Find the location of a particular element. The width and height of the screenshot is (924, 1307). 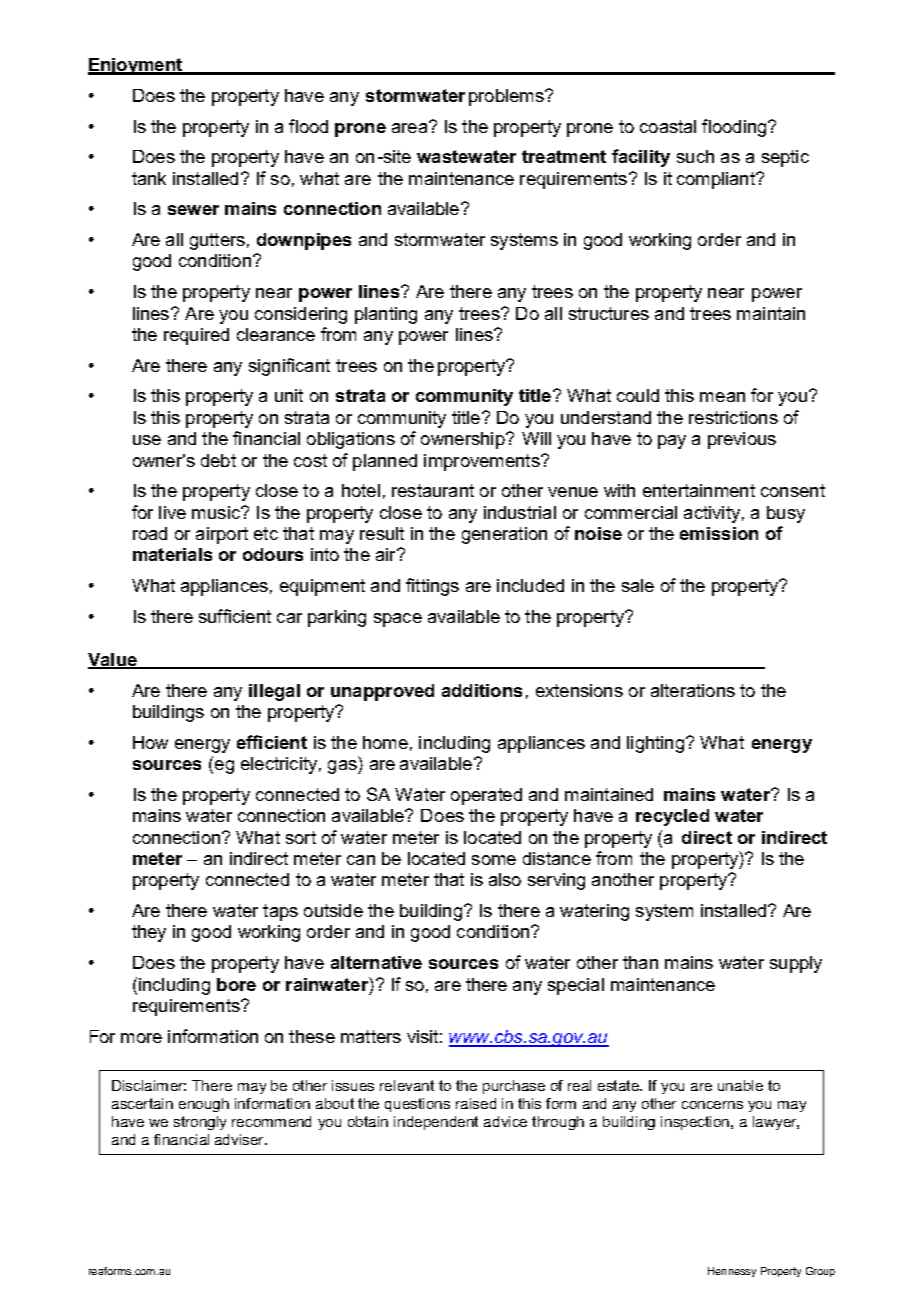

coastal is located at coordinates (668, 126).
